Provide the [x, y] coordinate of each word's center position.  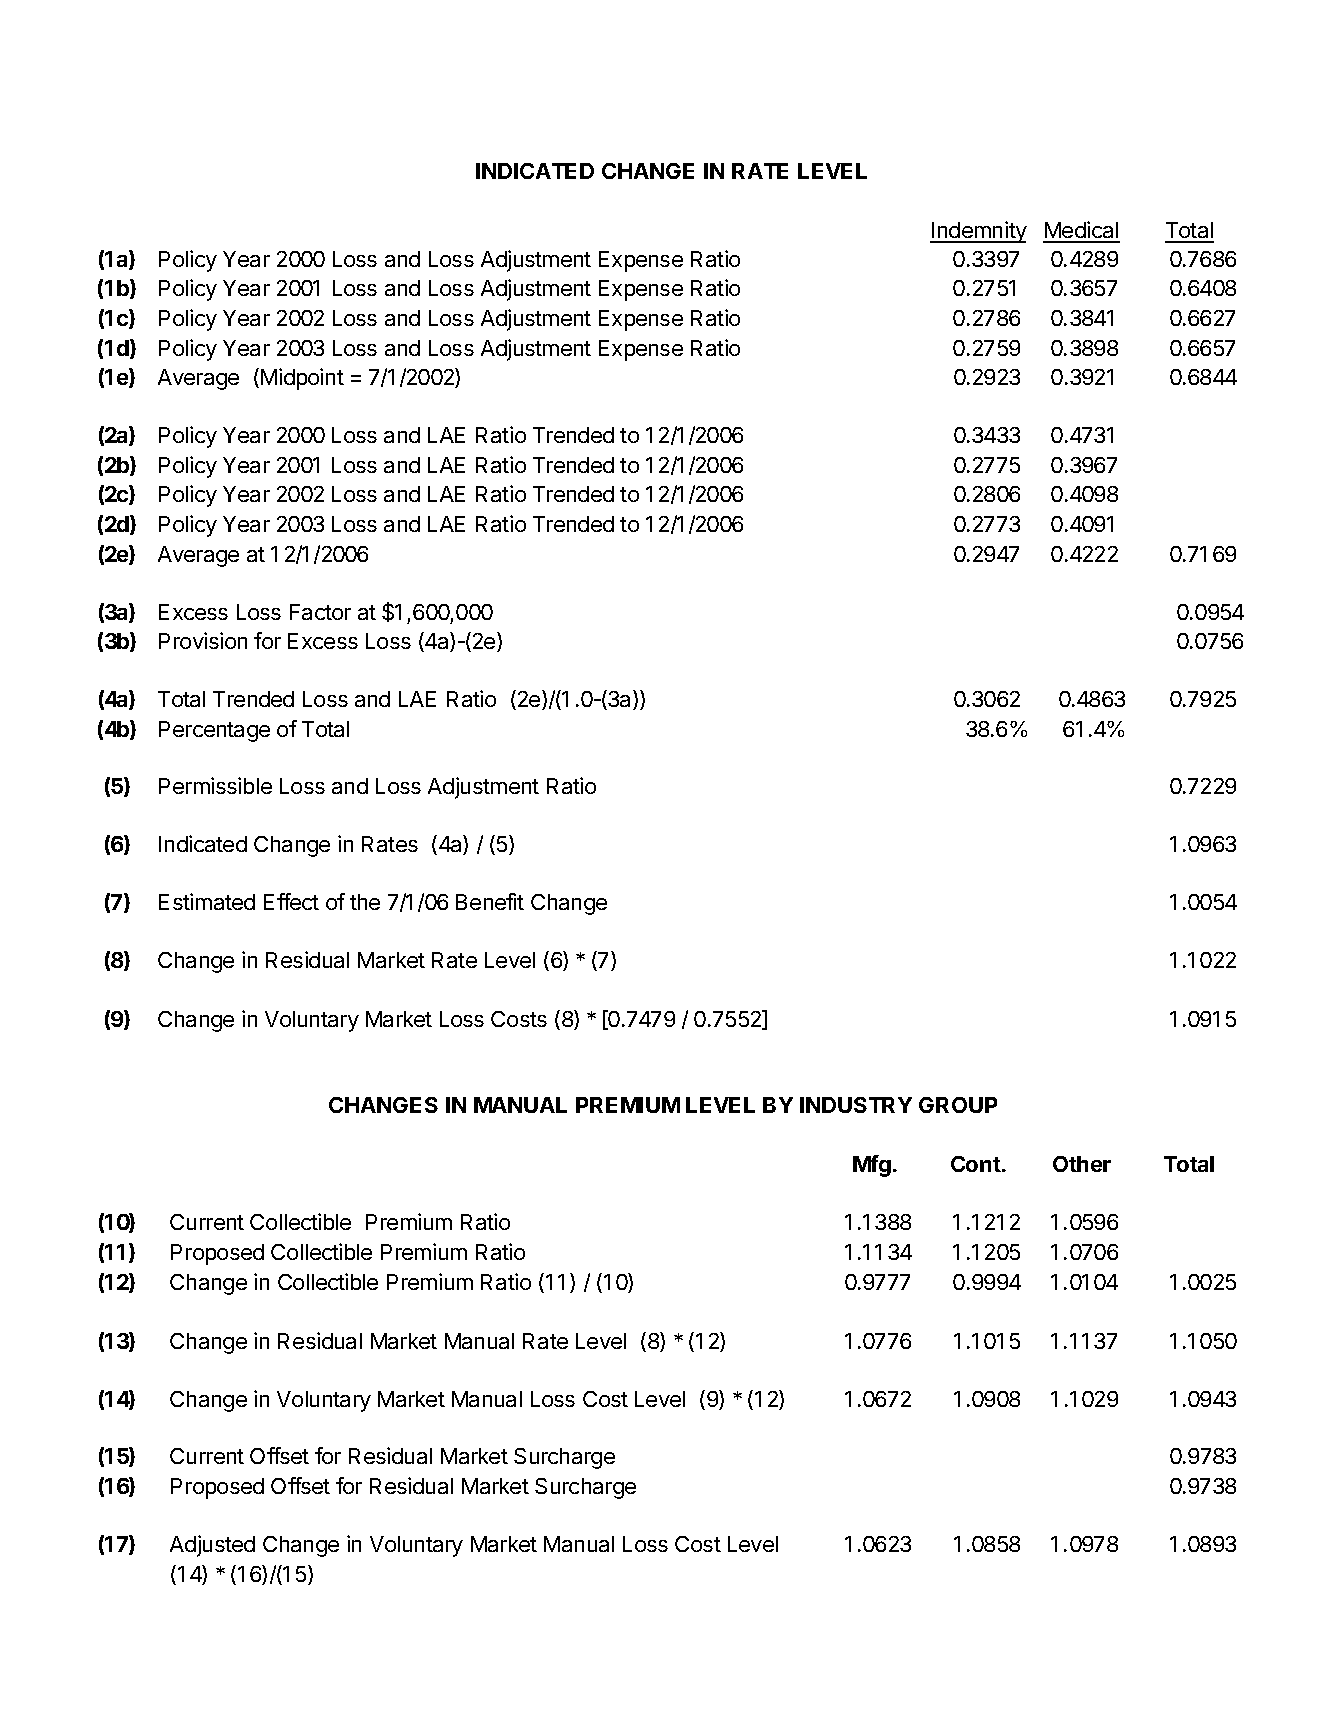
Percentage [214, 731]
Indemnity [978, 232]
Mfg [872, 1166]
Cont [976, 1164]
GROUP [958, 1105]
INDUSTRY [856, 1105]
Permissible [215, 785]
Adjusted [212, 1546]
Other [1082, 1164]
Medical [1081, 231]
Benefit [490, 901]
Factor [320, 612]
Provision [203, 640]
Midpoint [302, 379]
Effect [291, 901]
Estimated [207, 901]
